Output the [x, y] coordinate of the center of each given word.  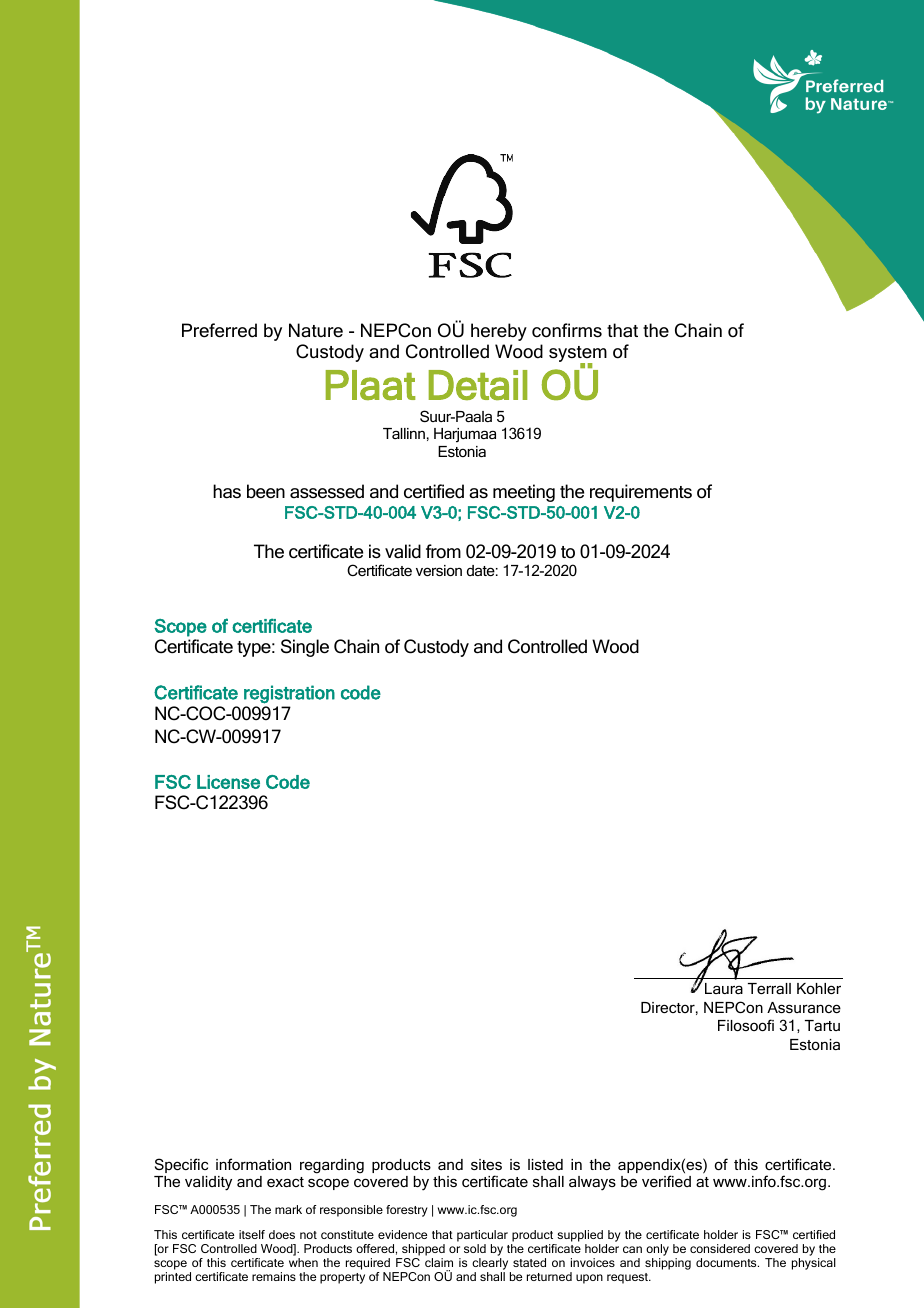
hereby [499, 332]
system [578, 355]
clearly [491, 1265]
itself [252, 1234]
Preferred [219, 330]
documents [727, 1262]
